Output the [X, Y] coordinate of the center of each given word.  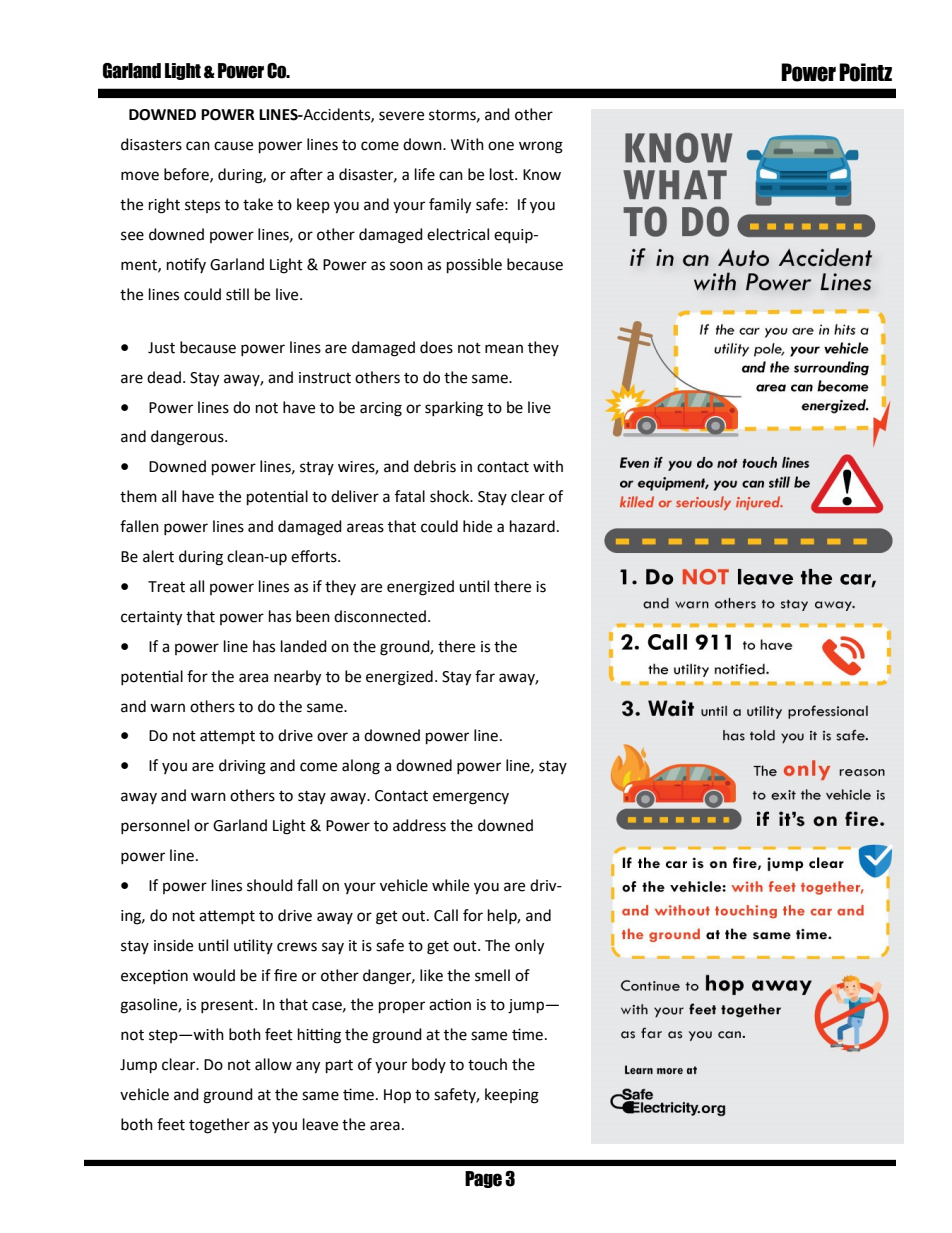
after [306, 174]
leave [320, 1124]
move [140, 176]
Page [483, 1179]
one [501, 146]
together [219, 1126]
